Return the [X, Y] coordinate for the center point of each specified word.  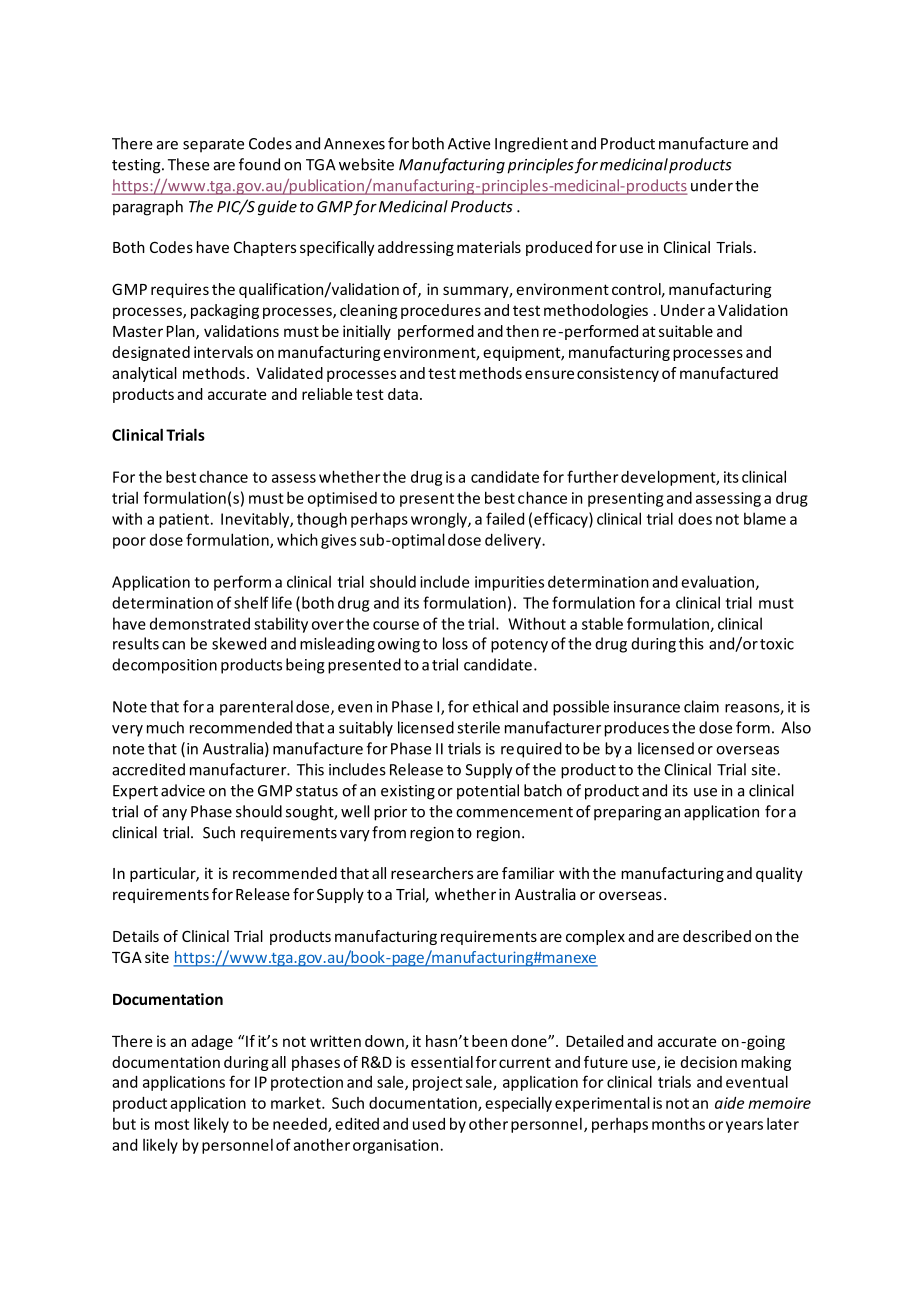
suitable [686, 331]
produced [559, 248]
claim [701, 706]
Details [136, 936]
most [172, 1124]
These [189, 164]
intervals [223, 352]
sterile [479, 727]
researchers [432, 873]
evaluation [717, 581]
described [717, 936]
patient [184, 520]
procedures [441, 311]
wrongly [440, 520]
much [165, 727]
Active [469, 144]
